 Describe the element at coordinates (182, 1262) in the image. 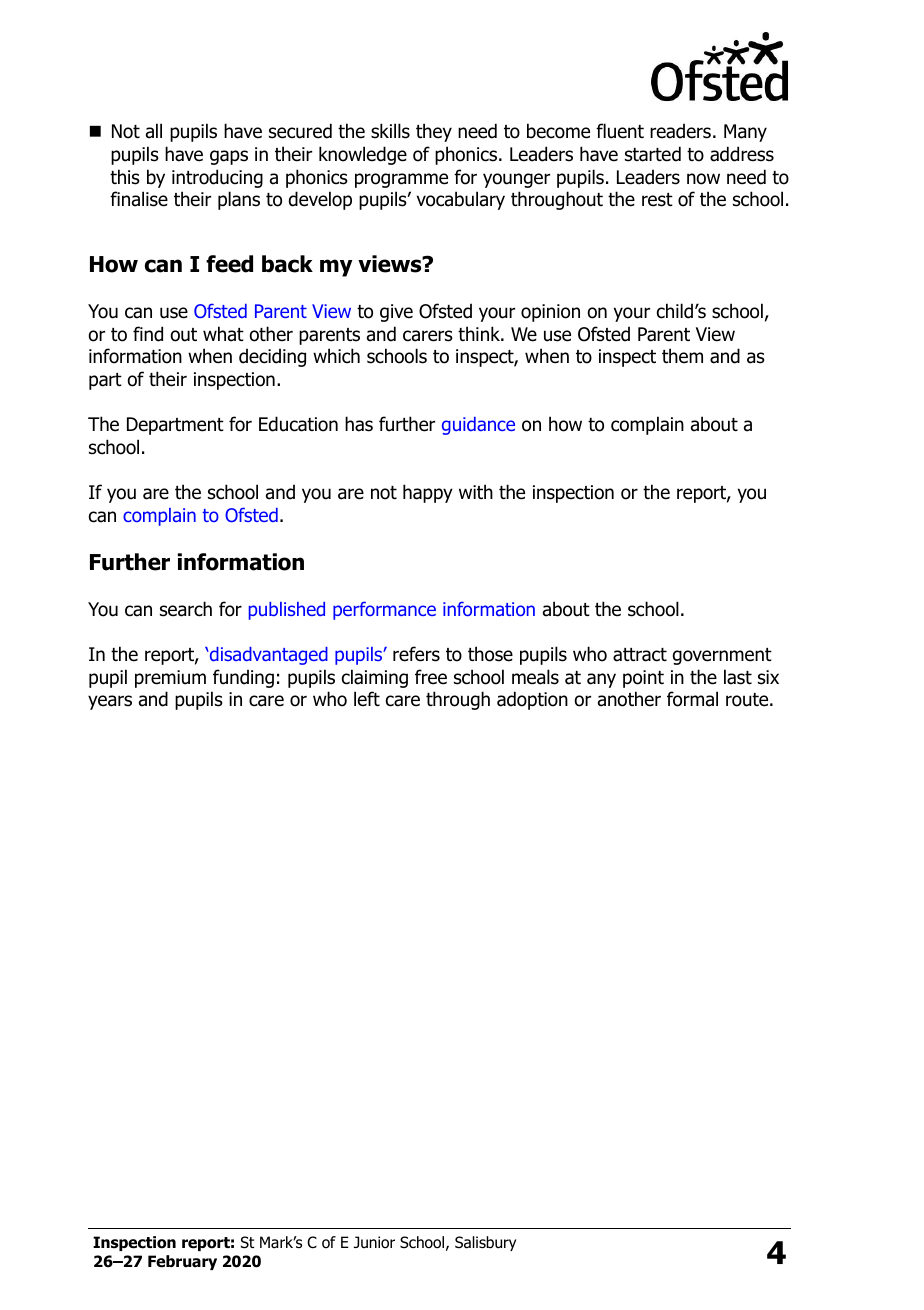

I see `February` at that location.
